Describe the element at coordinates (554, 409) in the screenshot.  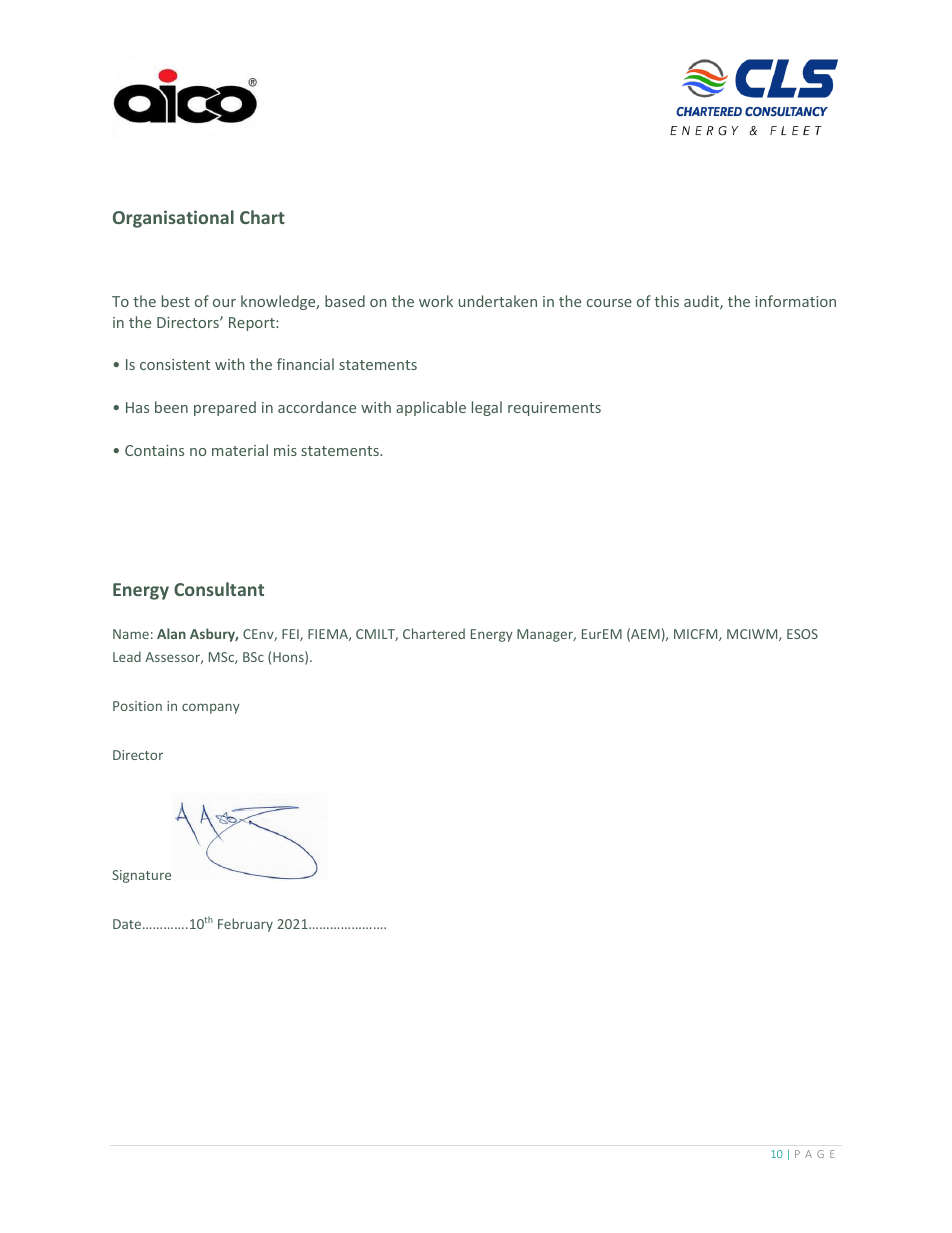
I see `requirements` at that location.
